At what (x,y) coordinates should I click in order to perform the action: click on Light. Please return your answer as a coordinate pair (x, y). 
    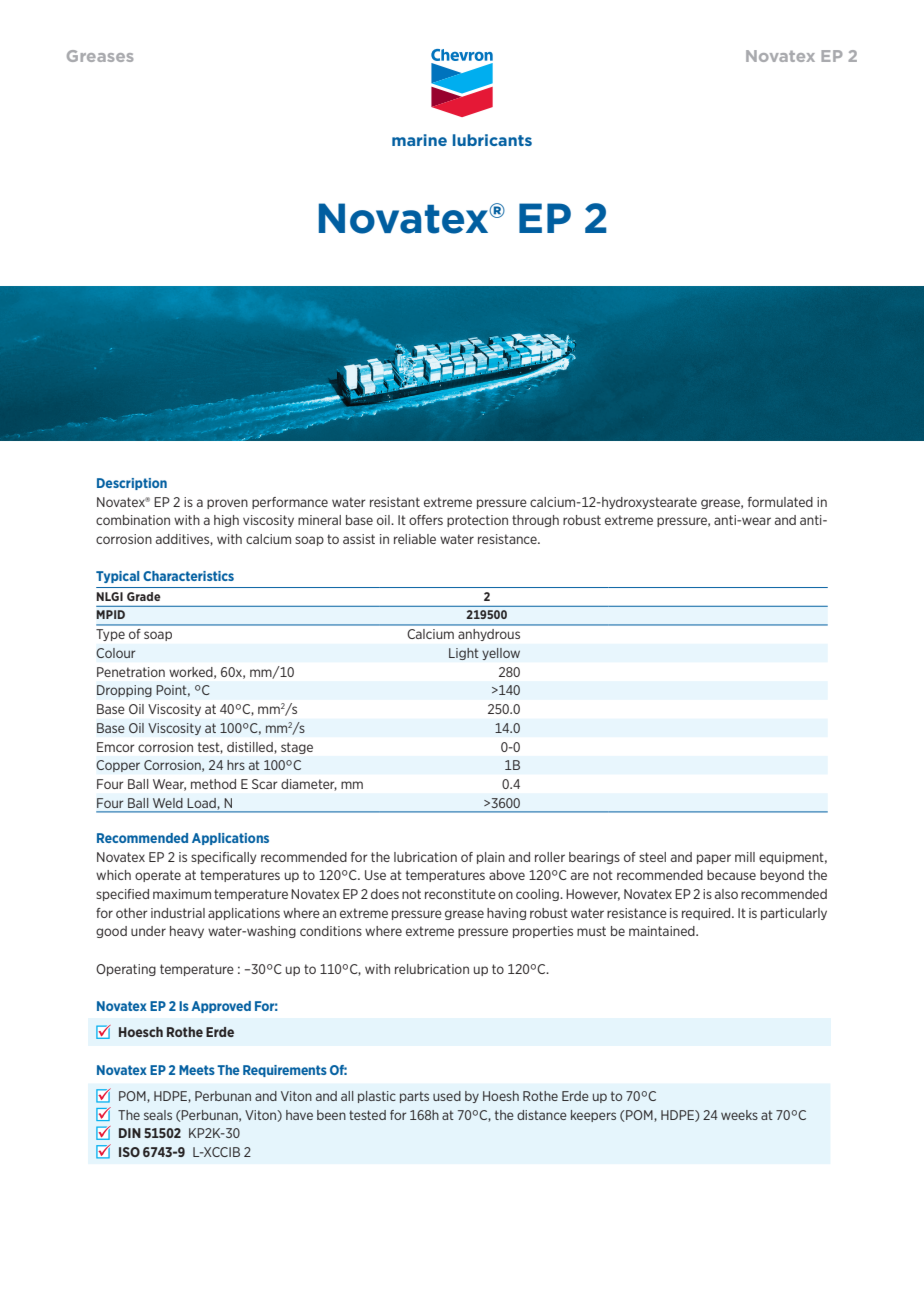
    Looking at the image, I should click on (464, 654).
